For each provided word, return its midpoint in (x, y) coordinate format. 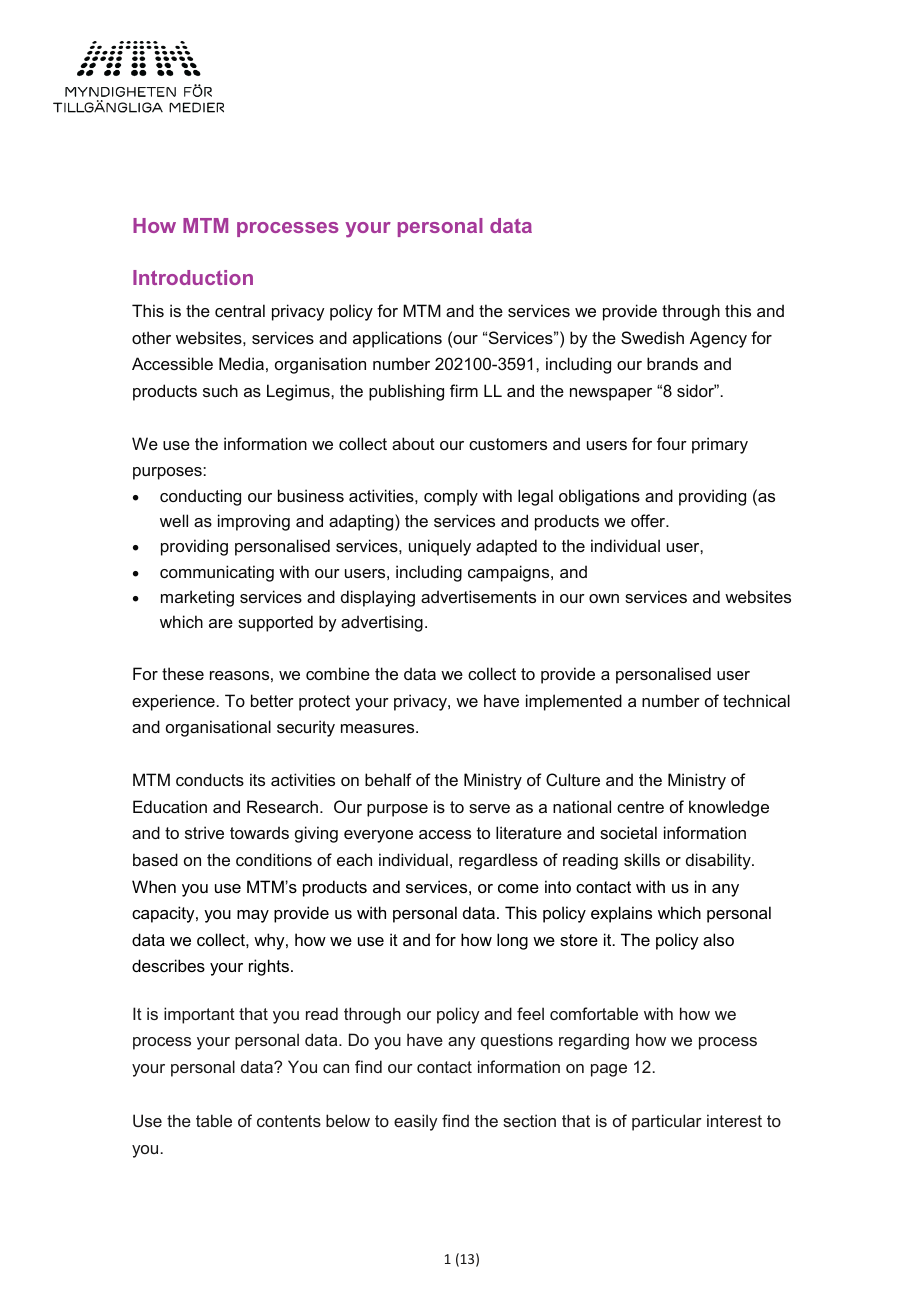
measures (379, 728)
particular (667, 1122)
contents (289, 1121)
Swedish (652, 337)
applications (397, 339)
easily (416, 1122)
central (240, 310)
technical (756, 700)
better (272, 700)
